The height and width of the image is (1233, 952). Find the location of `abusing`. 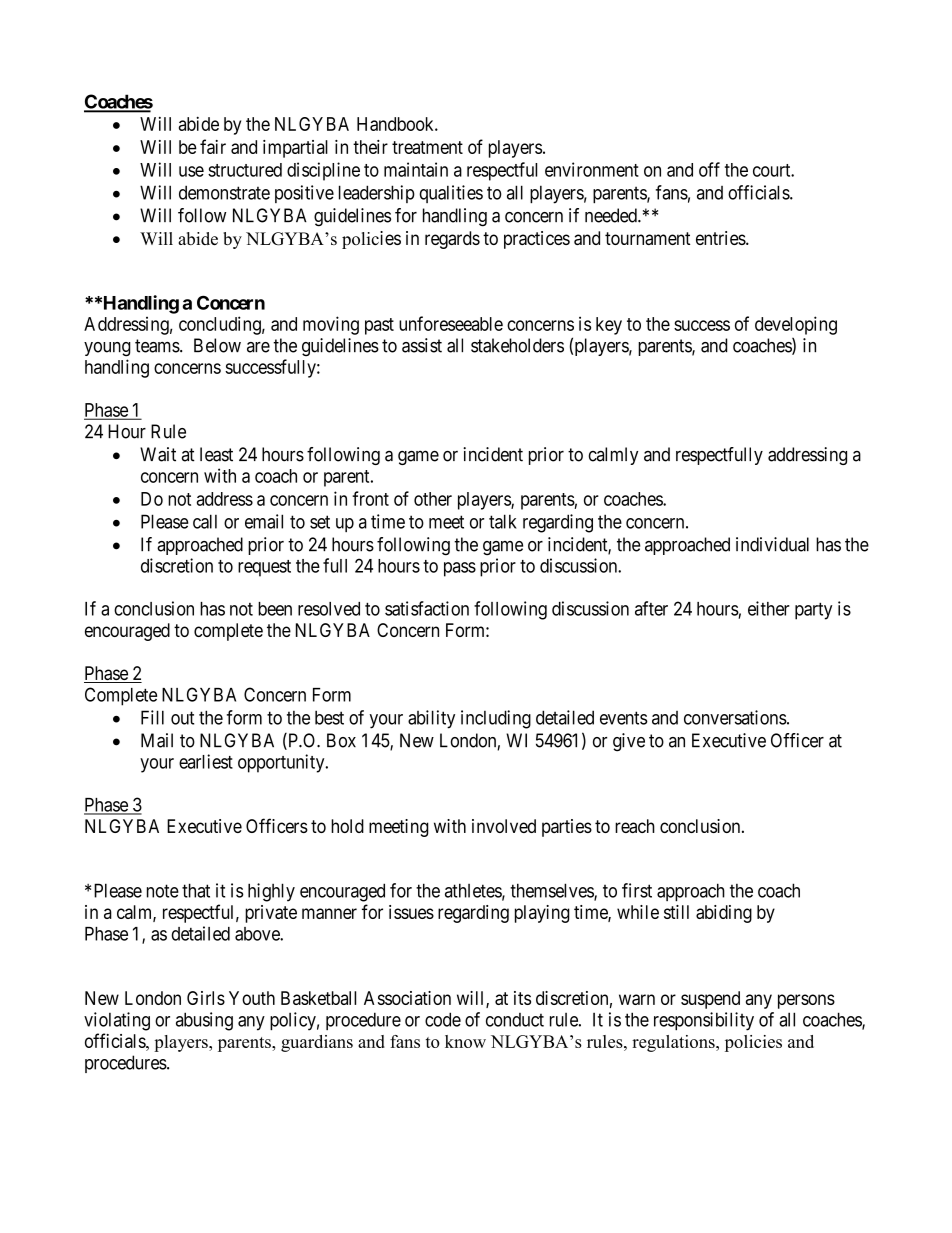

abusing is located at coordinates (204, 1021).
